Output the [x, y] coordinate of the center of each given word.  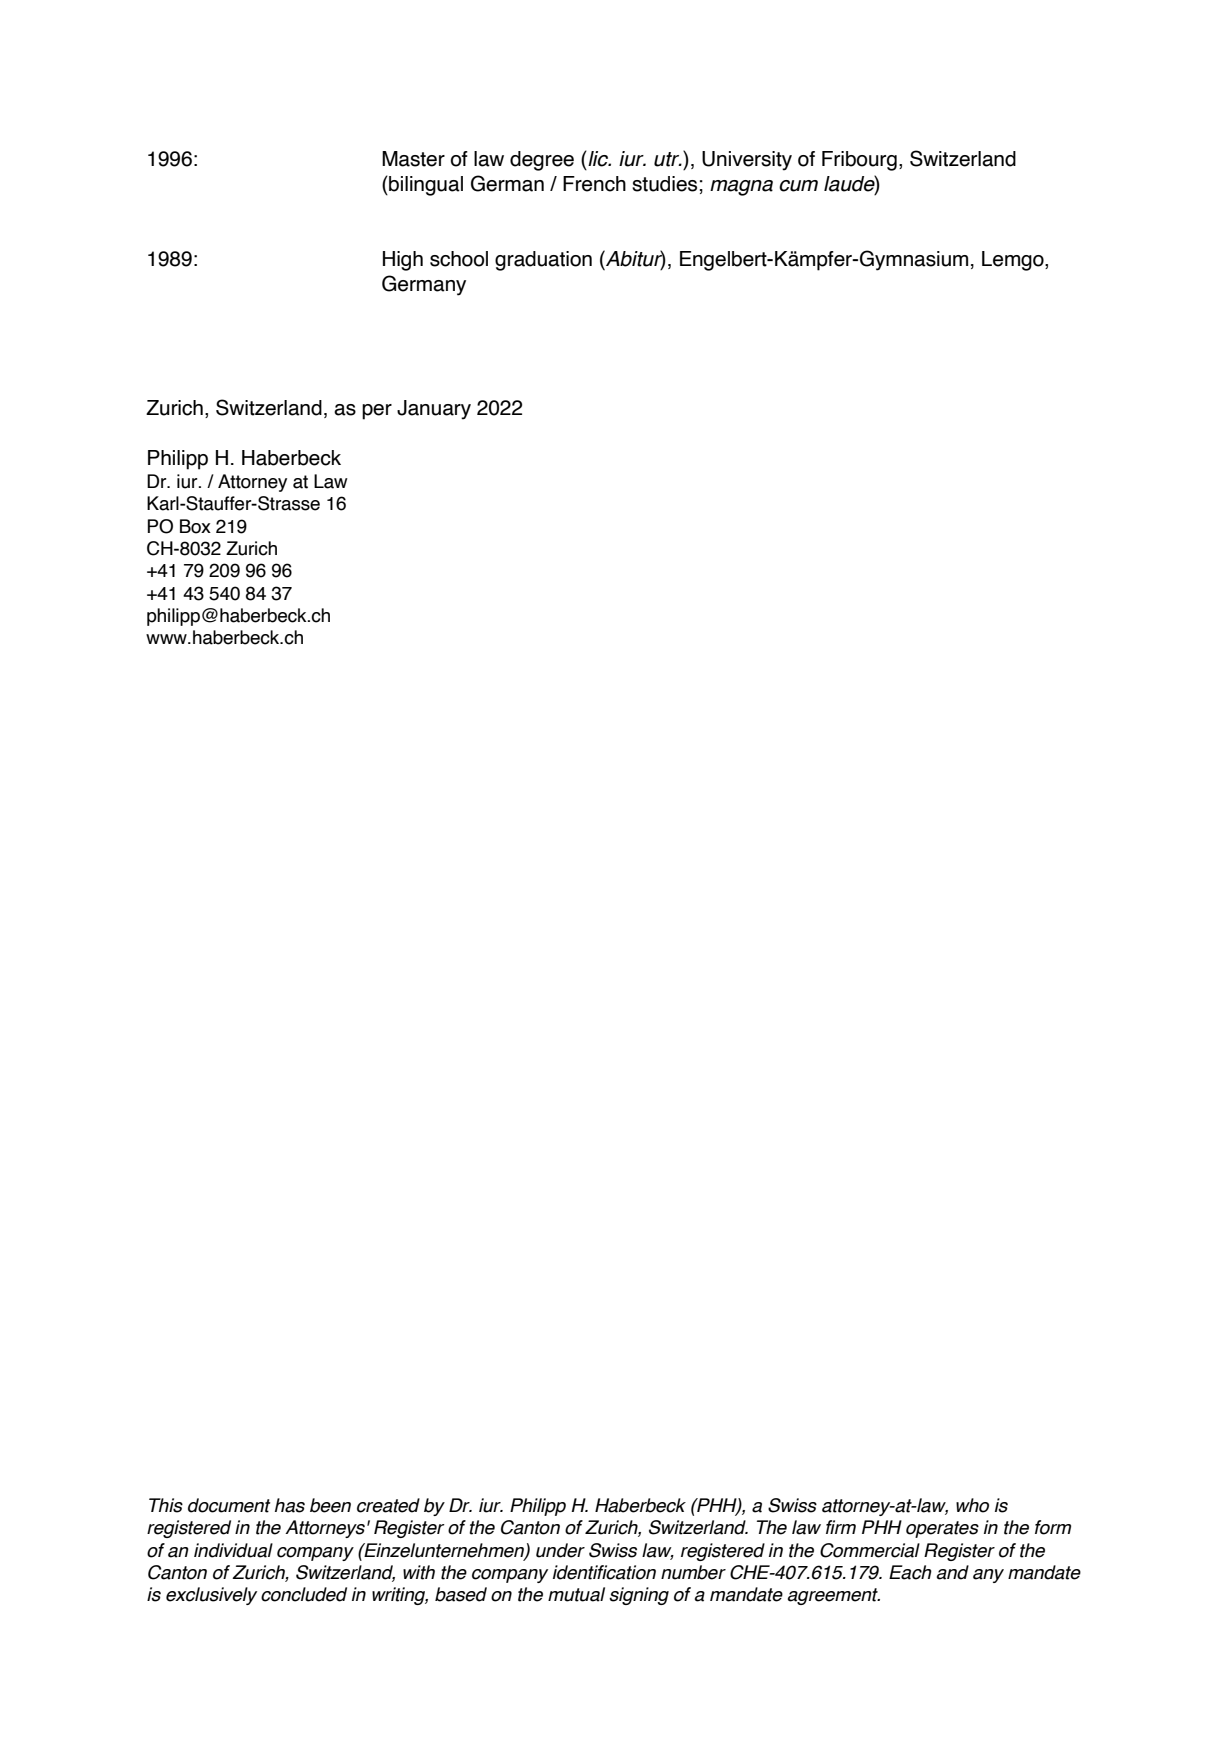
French [594, 184]
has [290, 1505]
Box [195, 526]
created [388, 1505]
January [434, 410]
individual [233, 1550]
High [403, 261]
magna [741, 188]
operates [942, 1529]
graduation [543, 261]
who [972, 1505]
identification [604, 1572]
